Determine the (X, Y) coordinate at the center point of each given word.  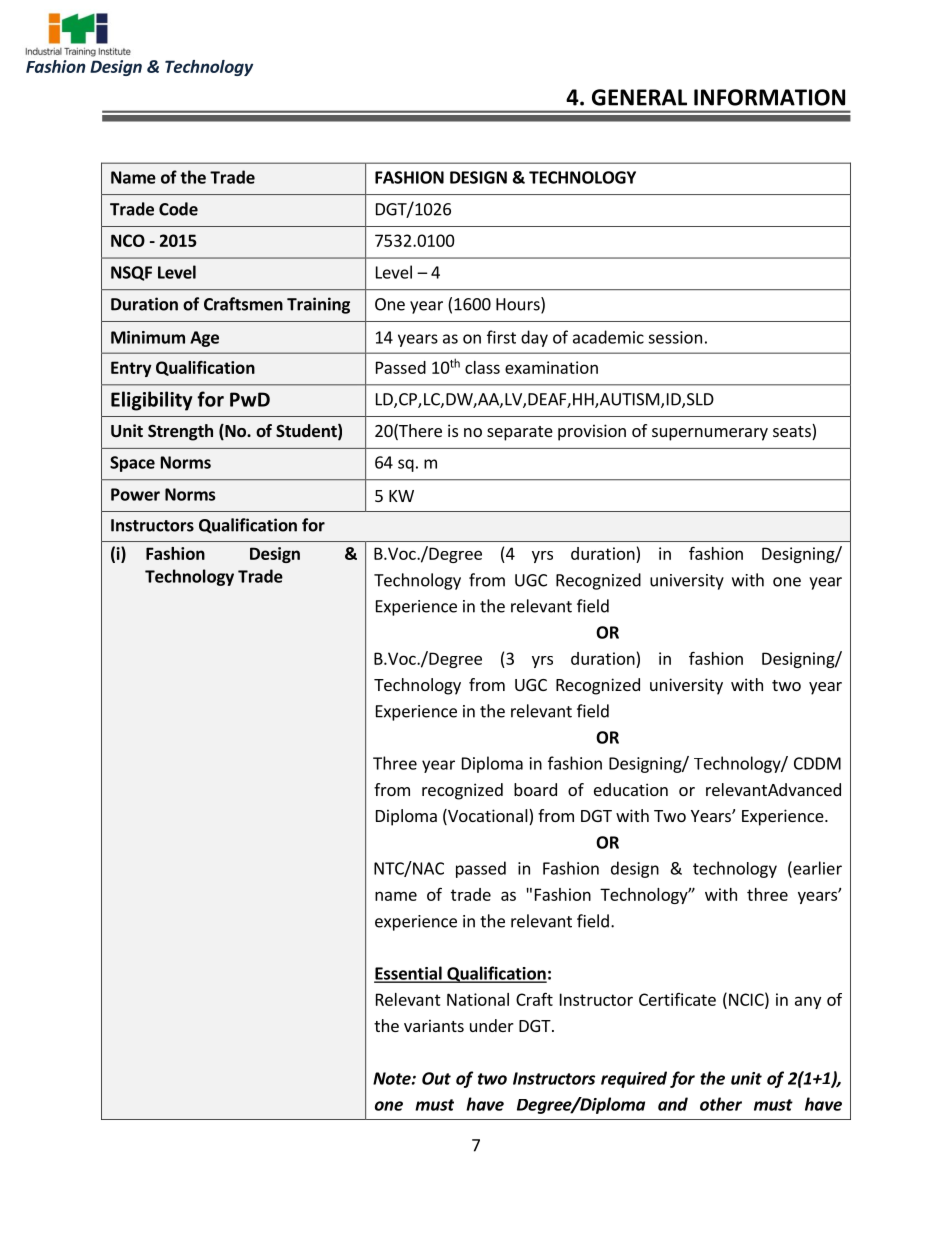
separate (520, 433)
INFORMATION (769, 97)
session (675, 337)
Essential (409, 974)
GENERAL (639, 97)
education (631, 789)
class (482, 367)
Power (135, 494)
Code (178, 209)
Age (204, 339)
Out (436, 1078)
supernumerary (710, 434)
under (492, 1025)
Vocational (488, 817)
